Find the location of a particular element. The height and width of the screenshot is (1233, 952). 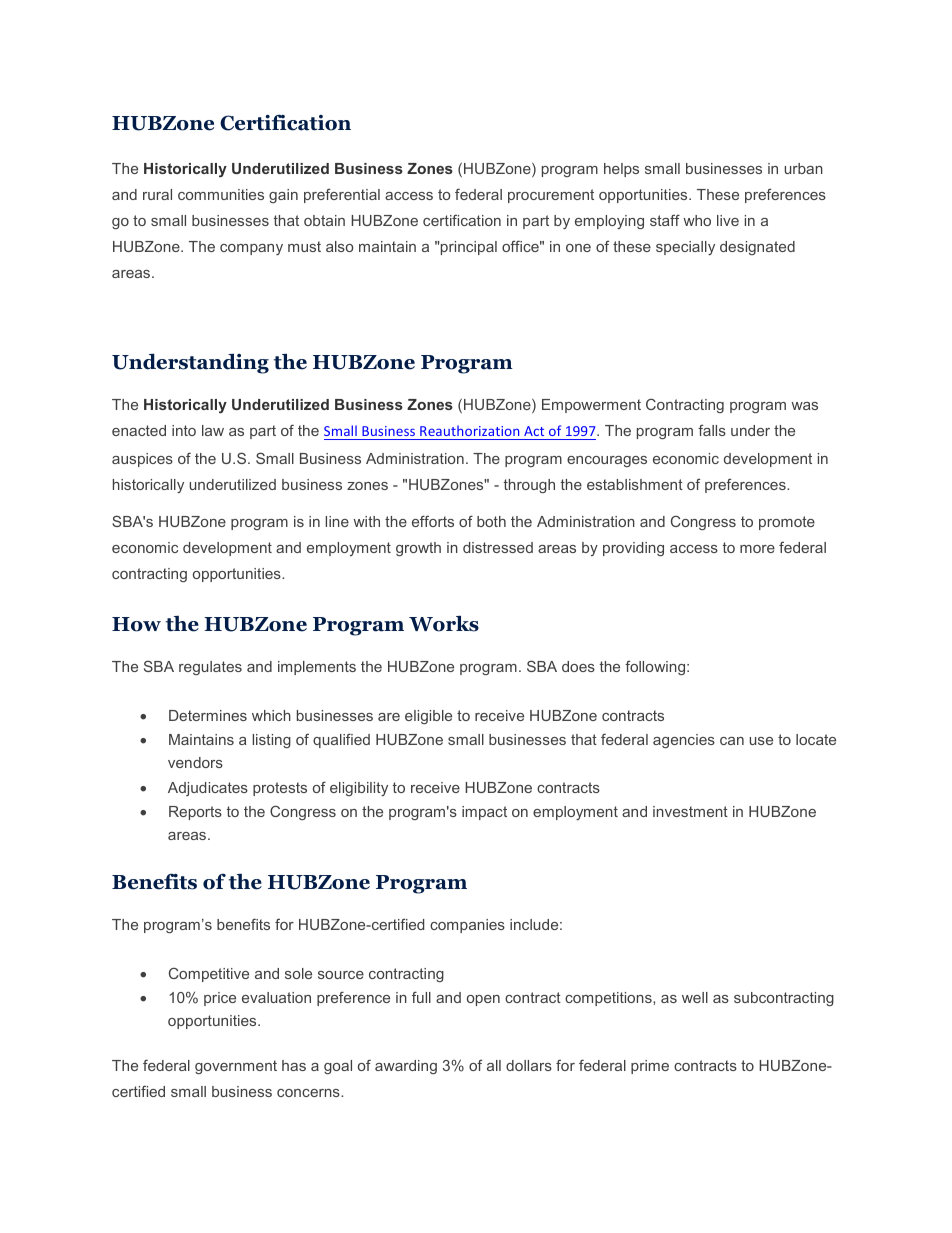

vendors is located at coordinates (195, 762).
